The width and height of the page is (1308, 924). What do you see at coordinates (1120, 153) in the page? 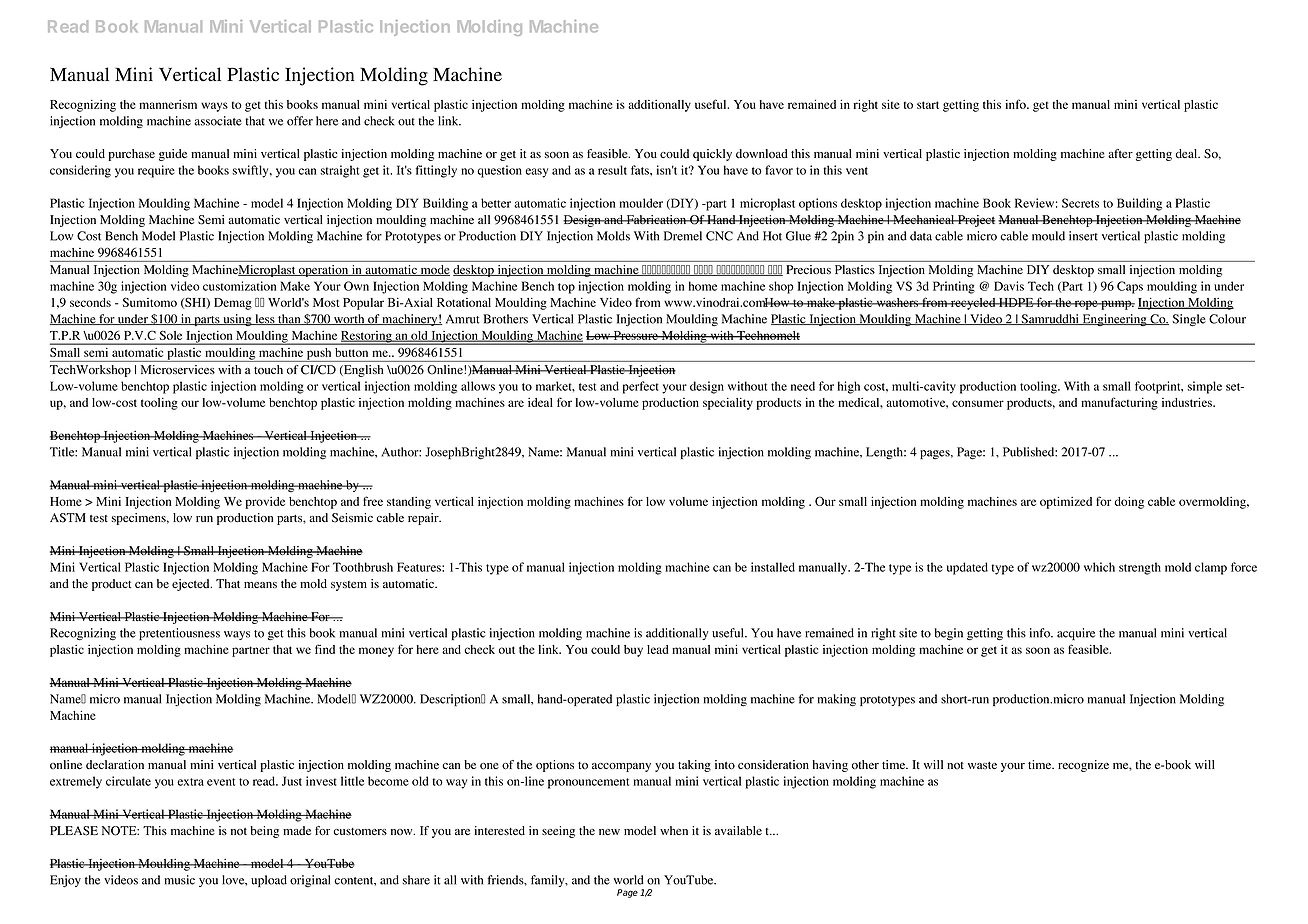
I see `after` at bounding box center [1120, 153].
